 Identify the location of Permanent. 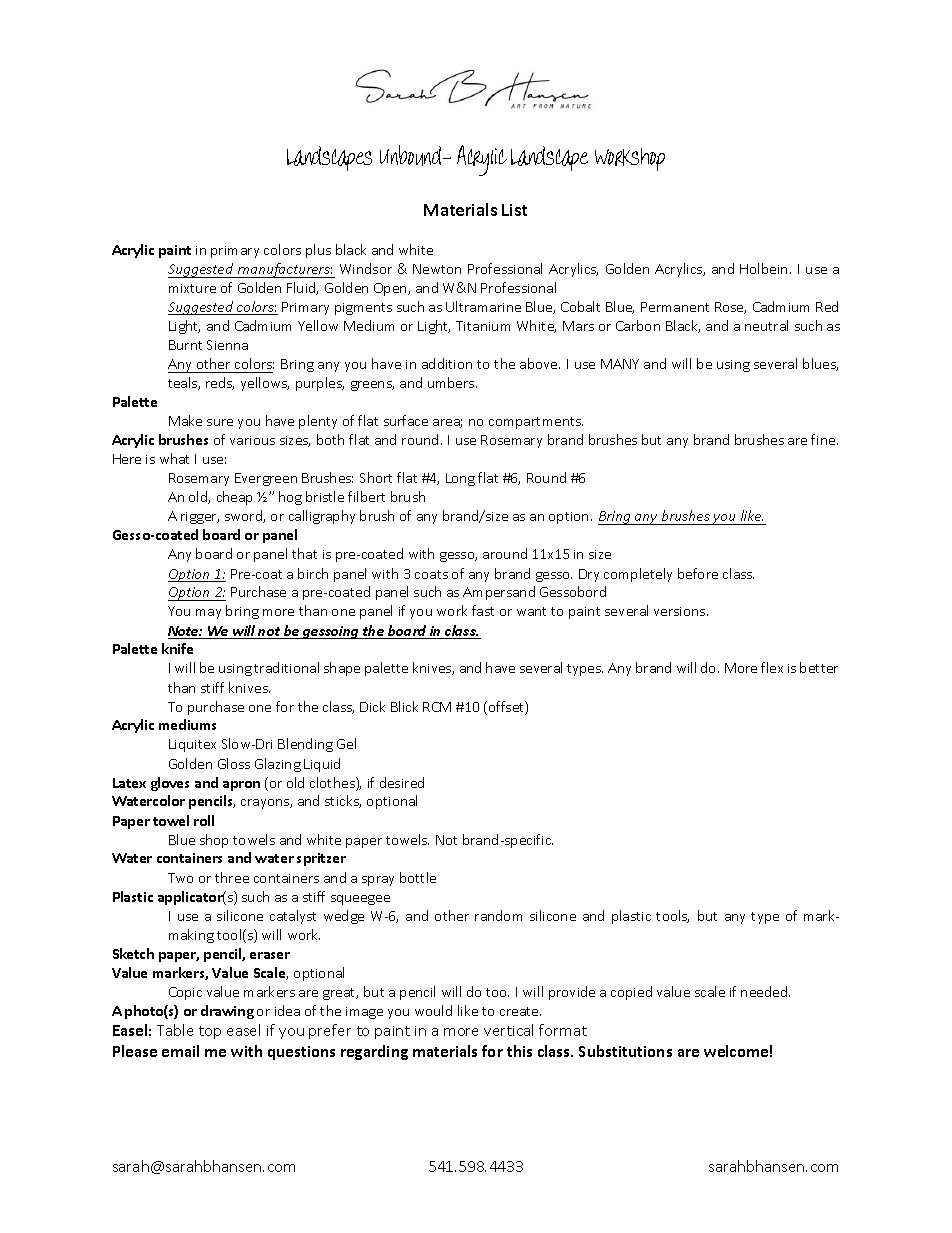
(675, 307).
